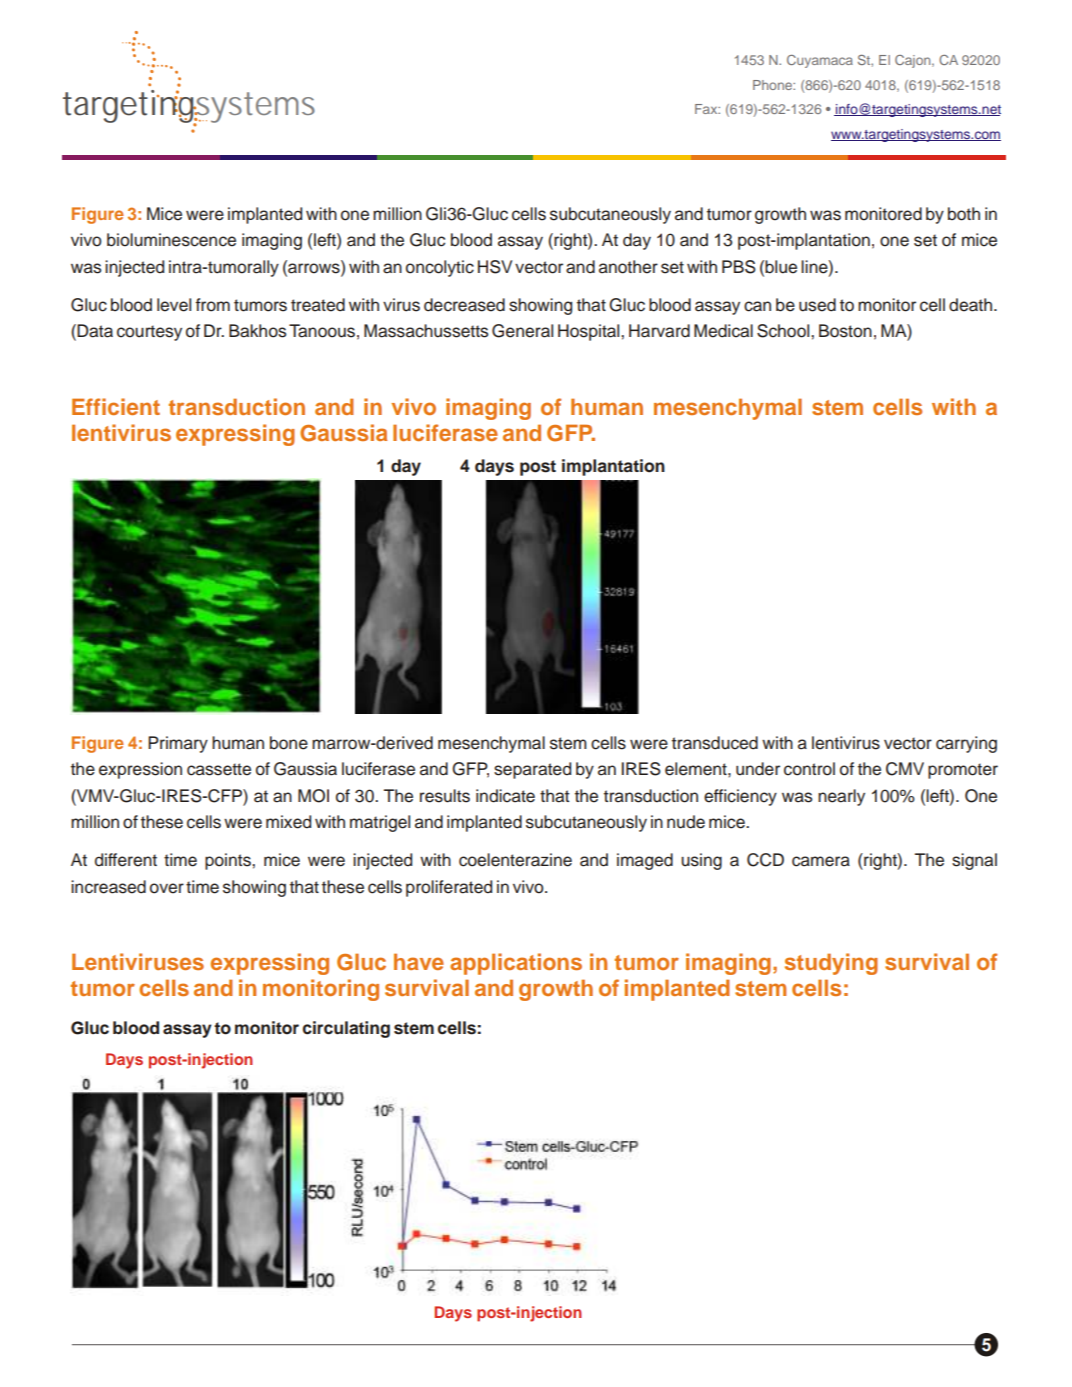 The image size is (1072, 1387). What do you see at coordinates (289, 743) in the screenshot?
I see `bone` at bounding box center [289, 743].
